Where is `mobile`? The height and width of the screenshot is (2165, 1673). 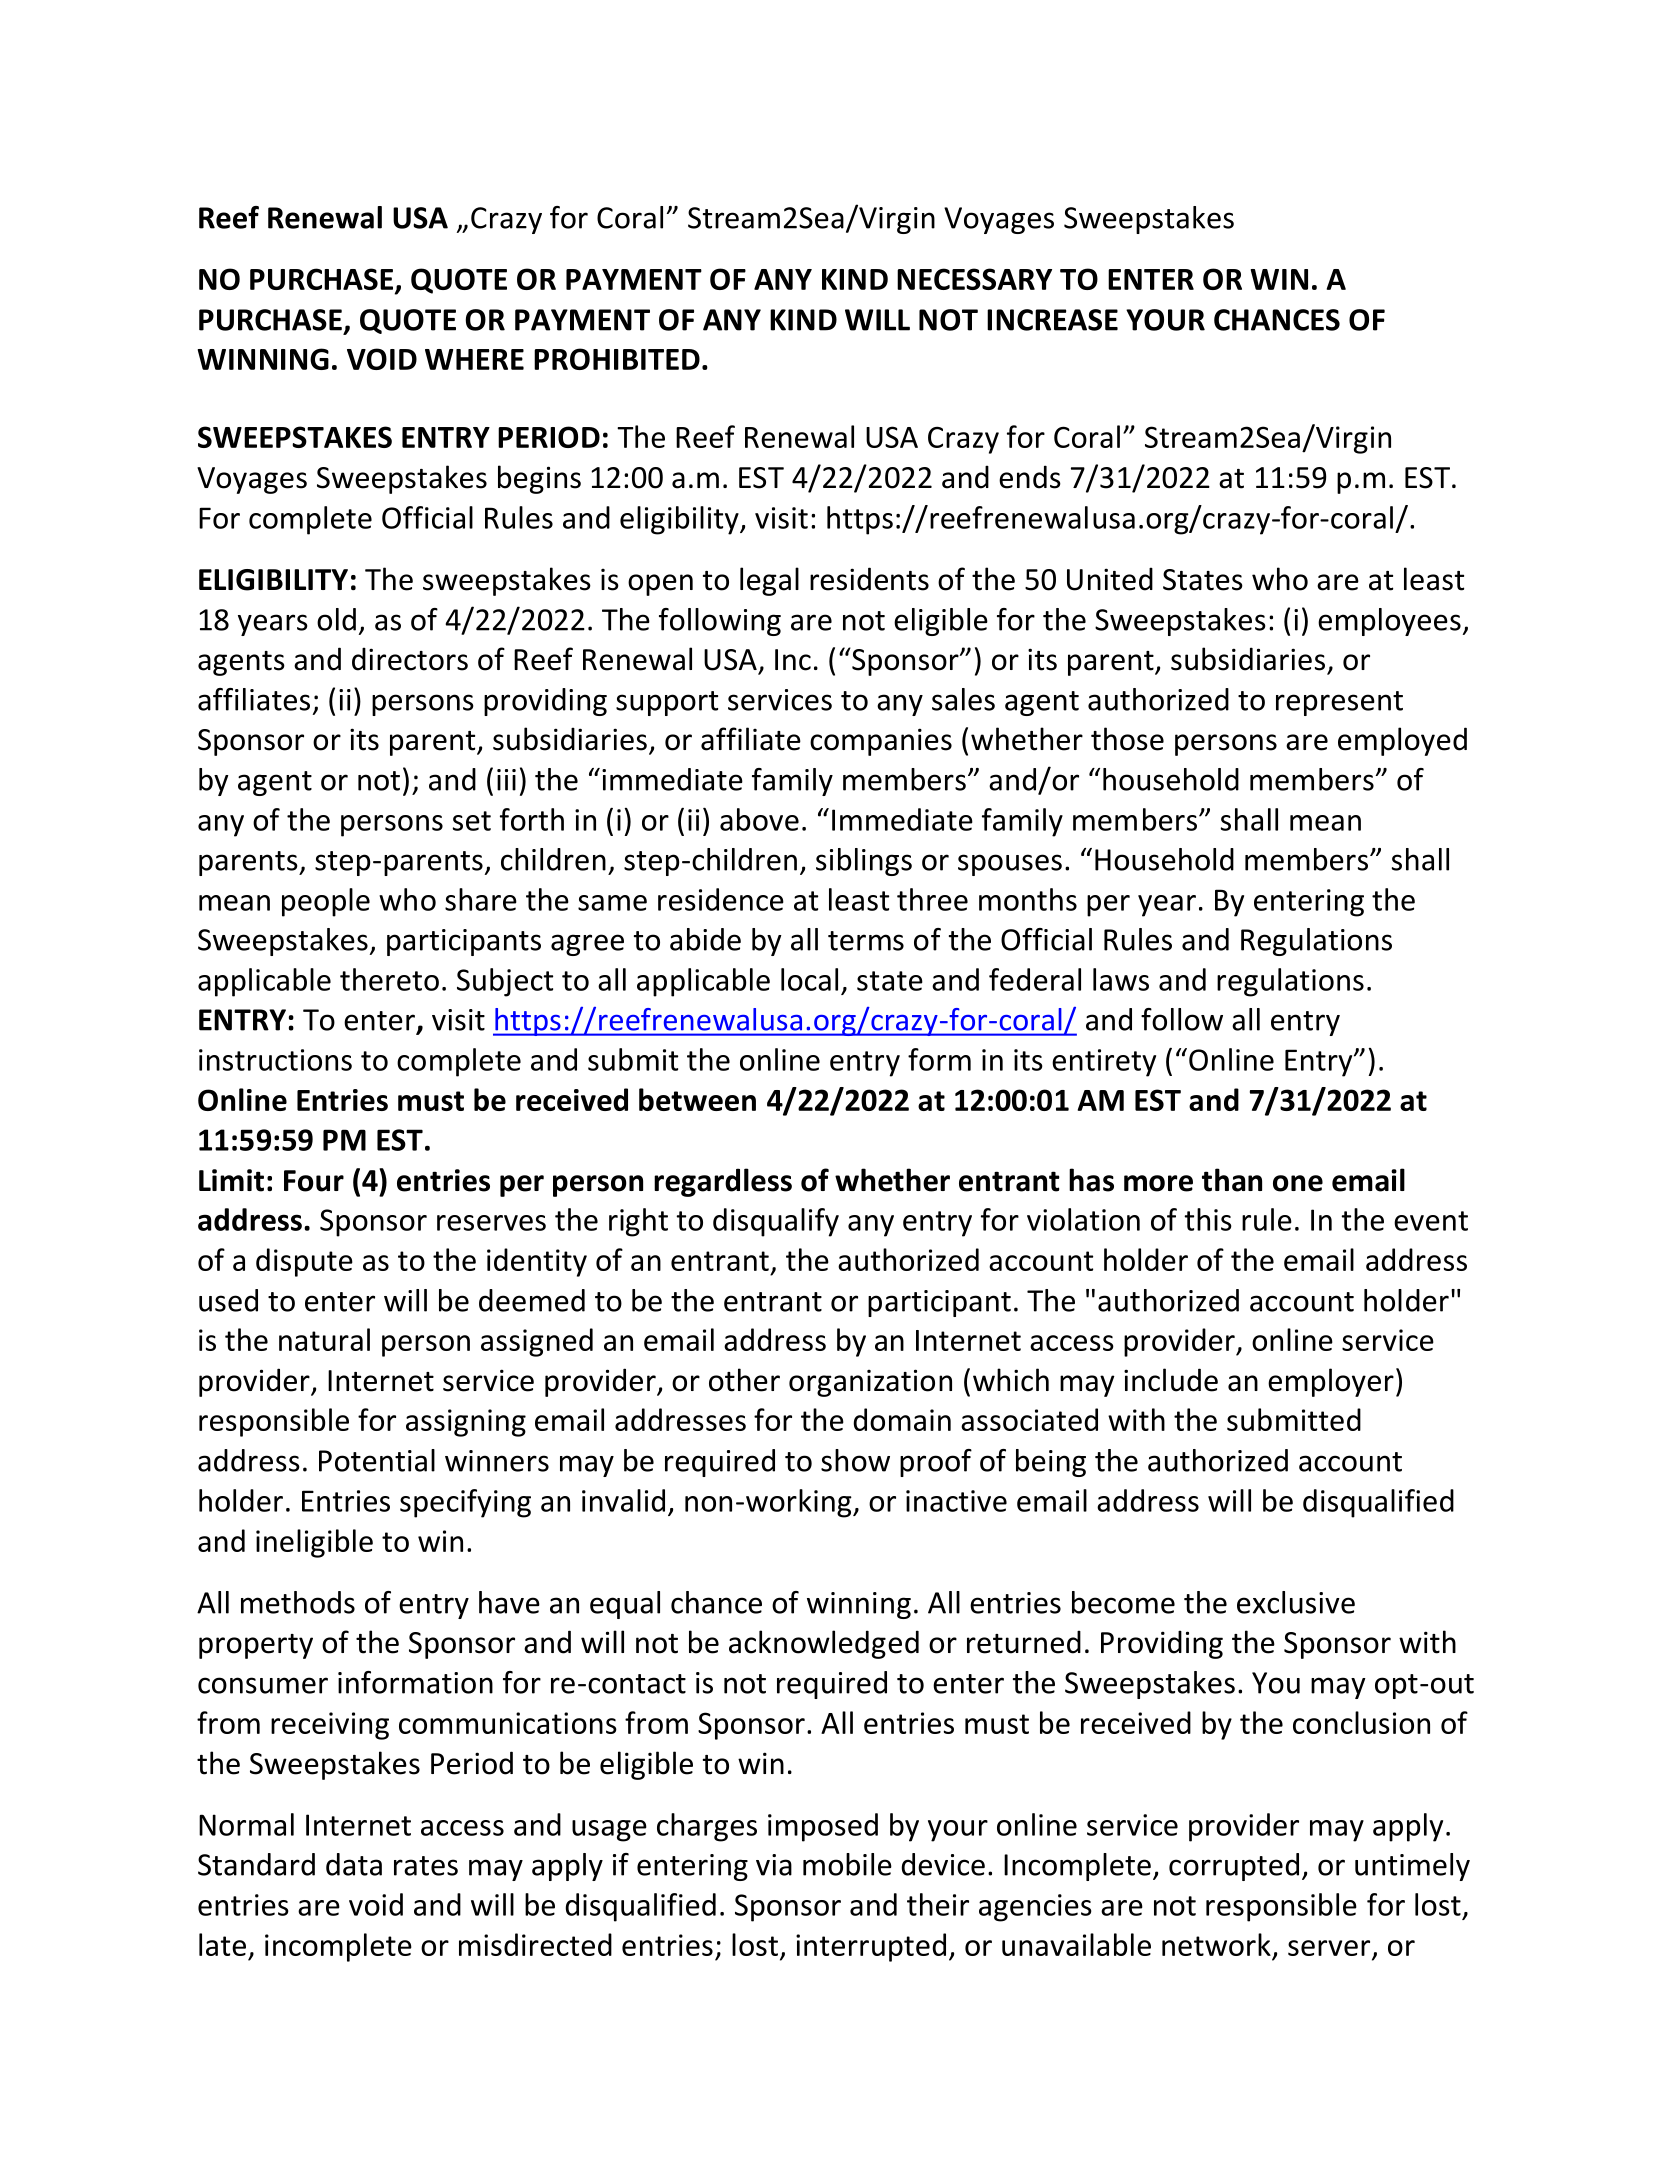 mobile is located at coordinates (847, 1864).
